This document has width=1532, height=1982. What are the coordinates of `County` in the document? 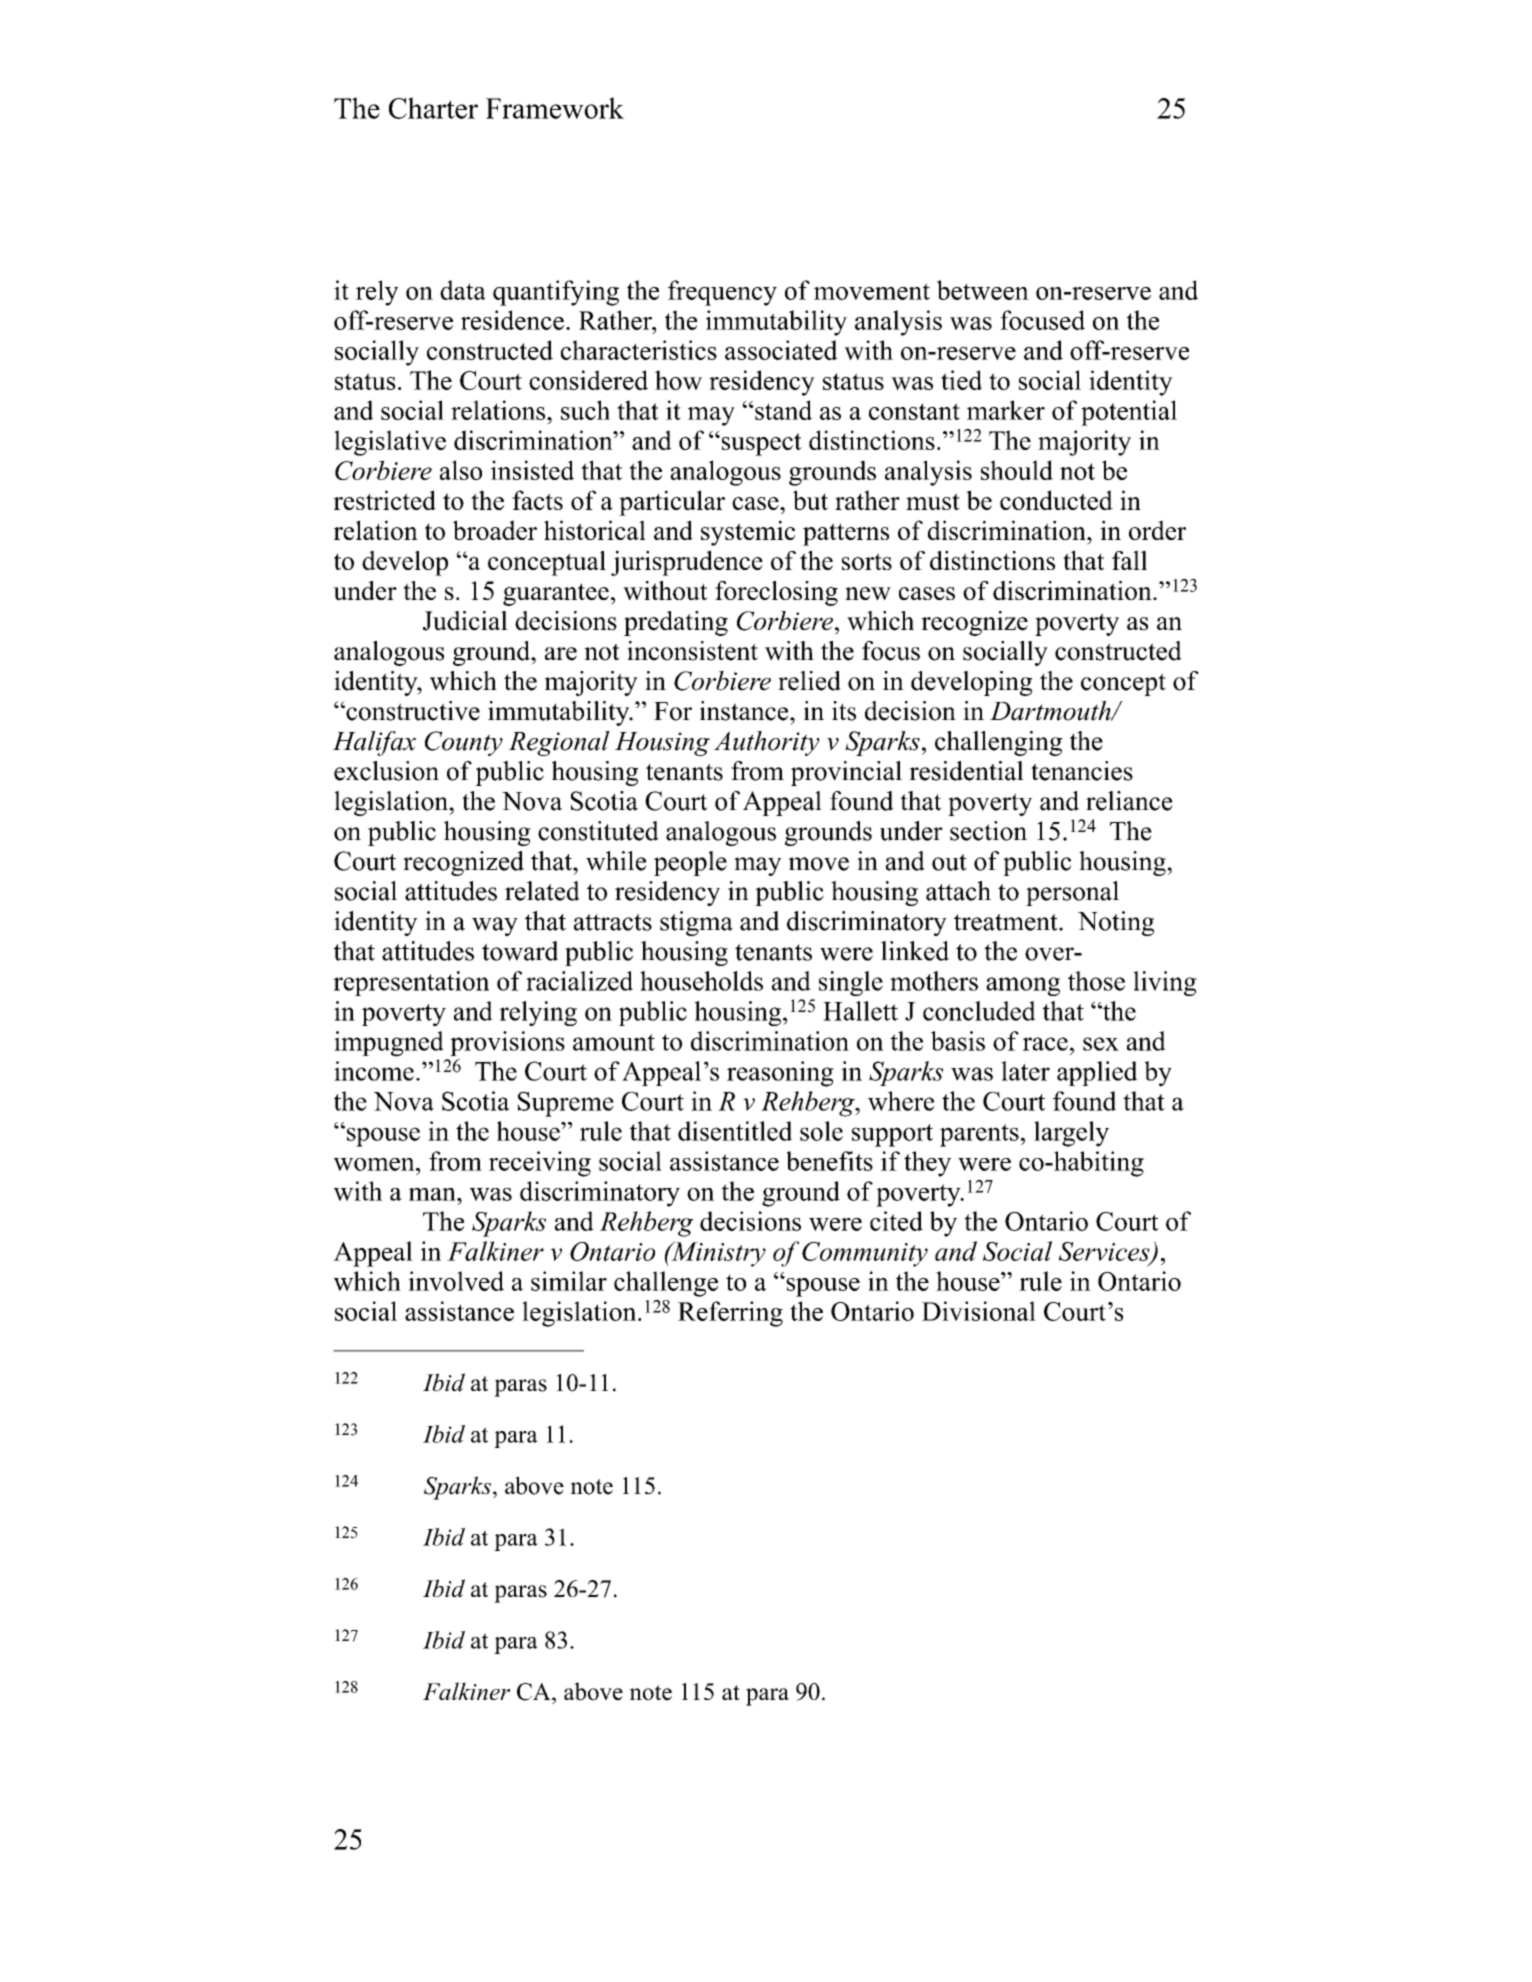 It's located at (464, 743).
